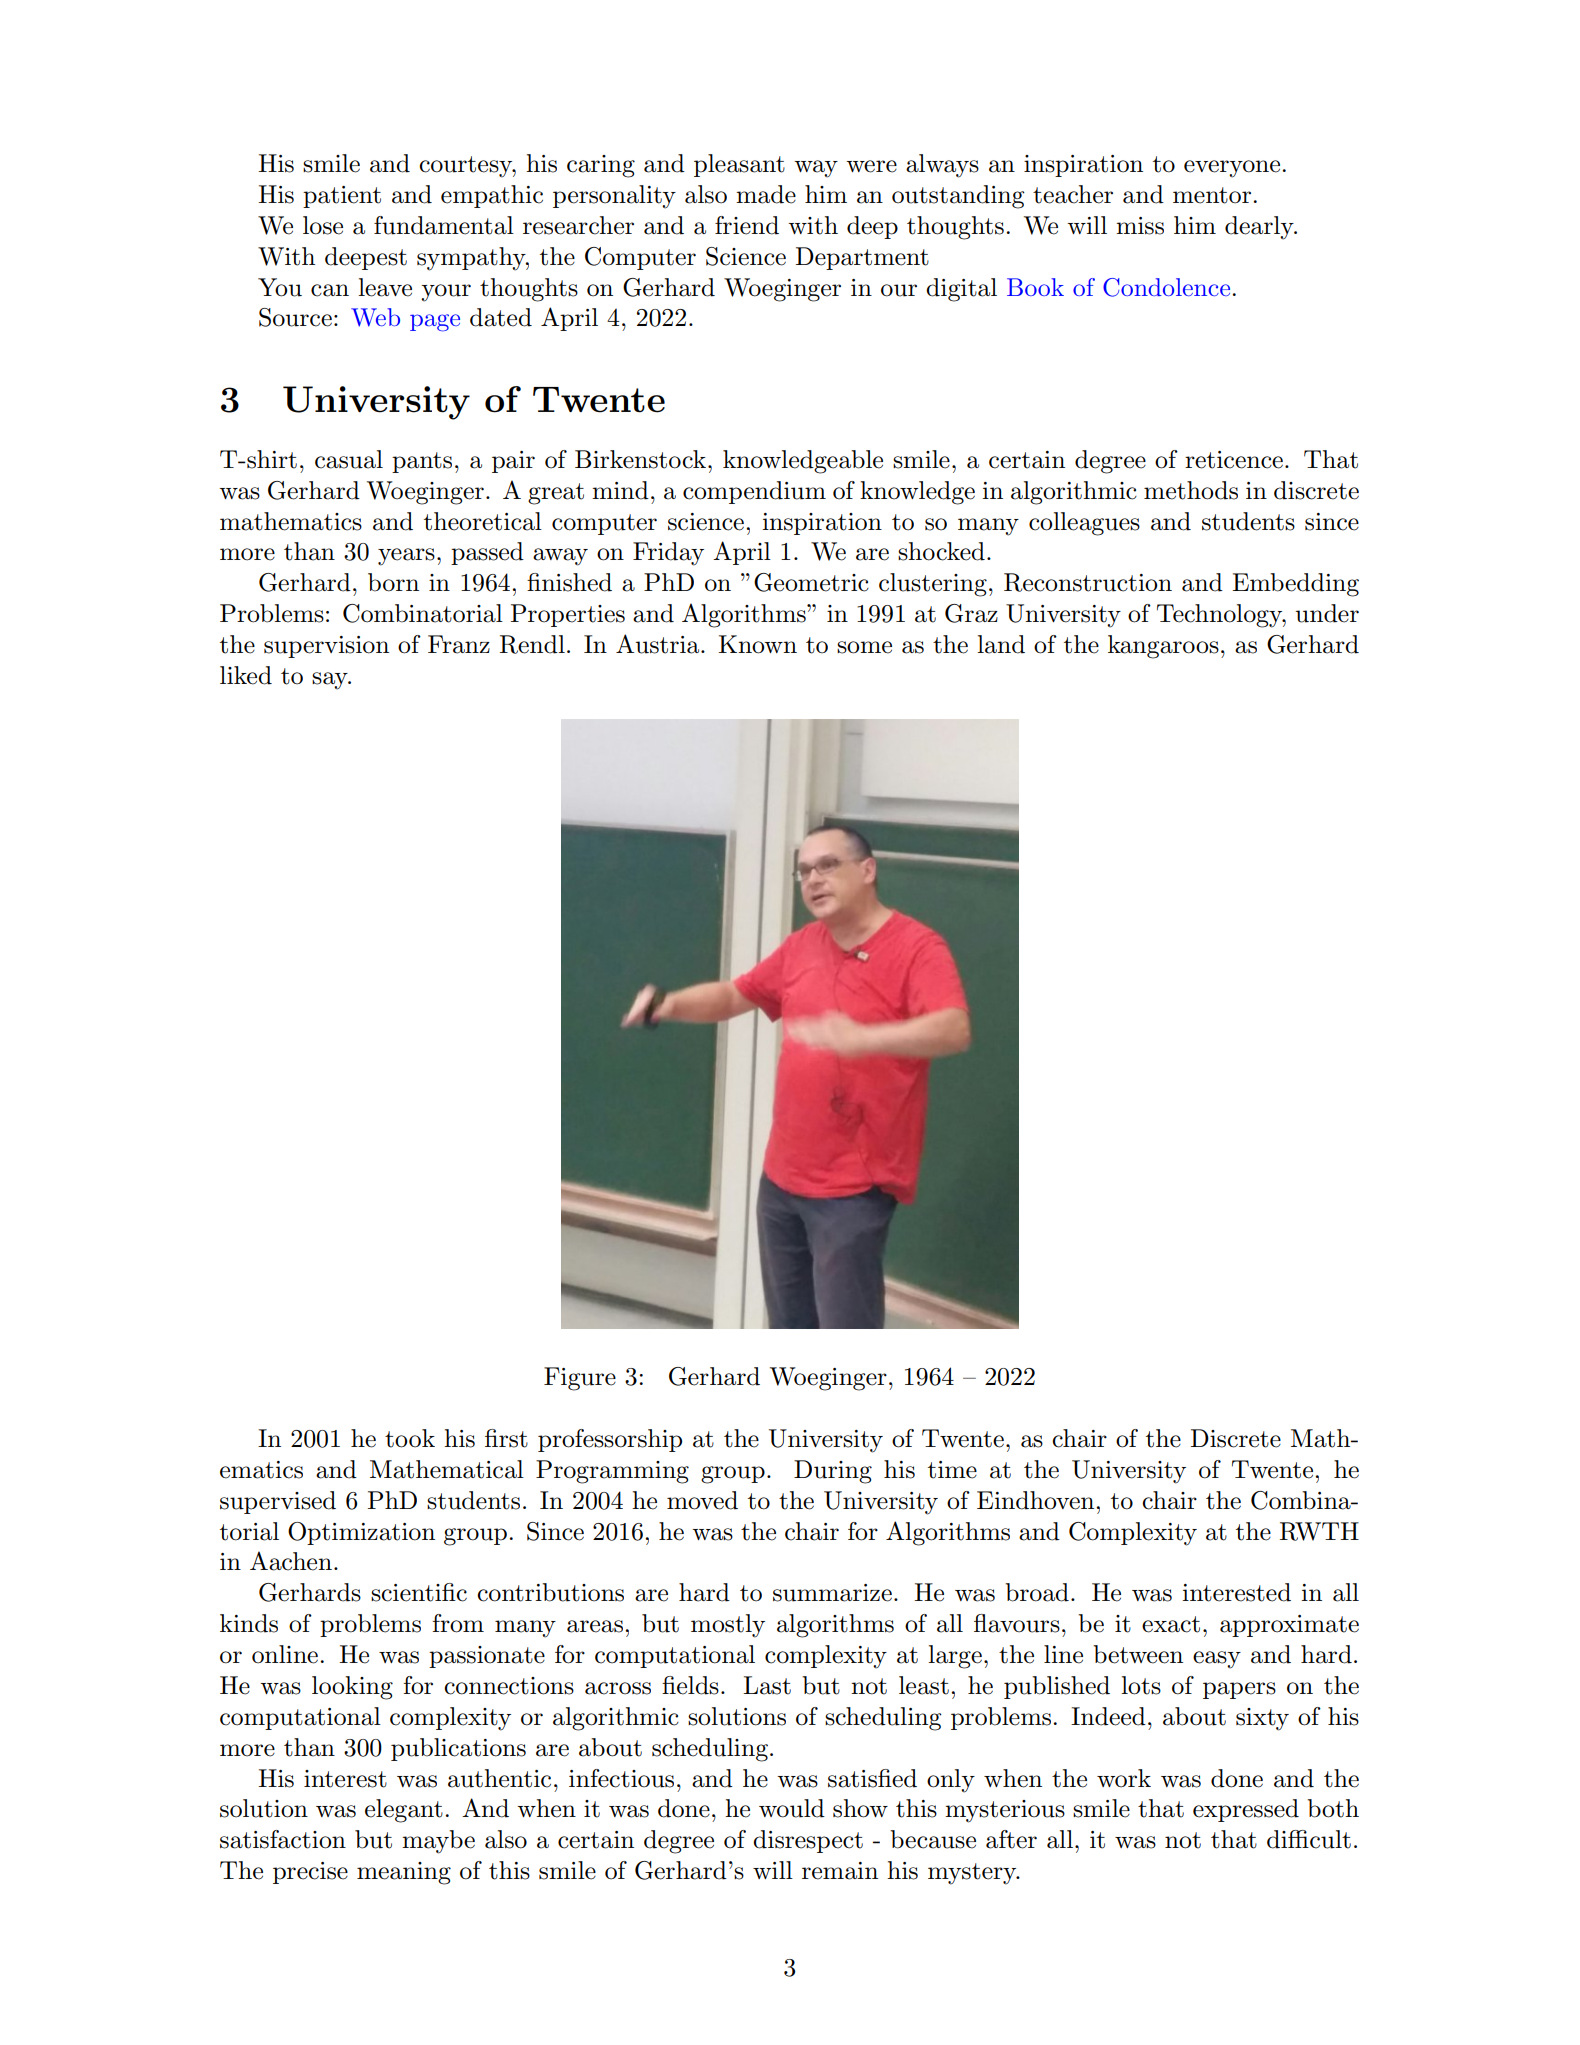 Image resolution: width=1580 pixels, height=2045 pixels. I want to click on expressed, so click(1246, 1810).
